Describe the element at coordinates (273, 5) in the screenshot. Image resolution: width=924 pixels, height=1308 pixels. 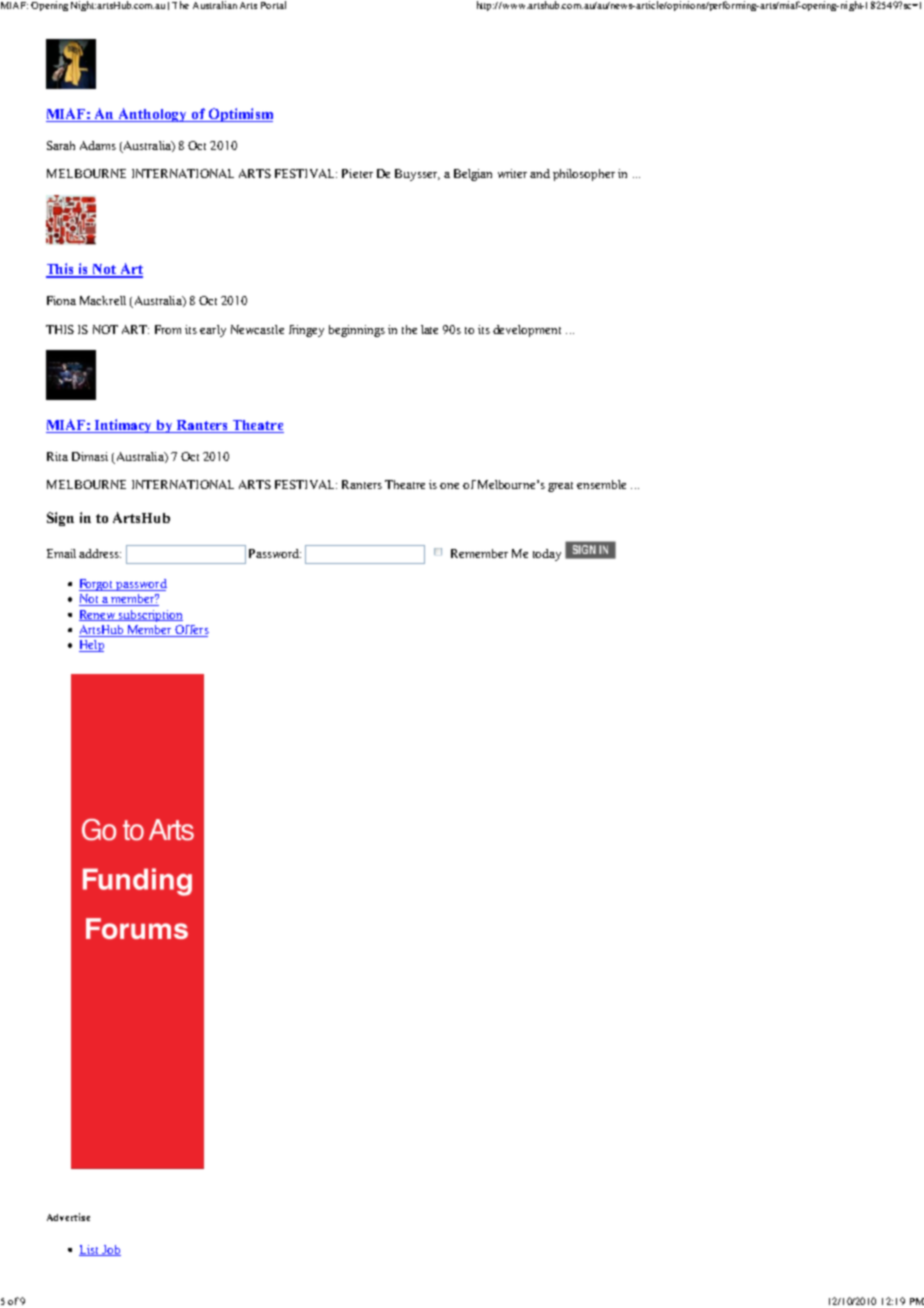
I see `Portal` at that location.
